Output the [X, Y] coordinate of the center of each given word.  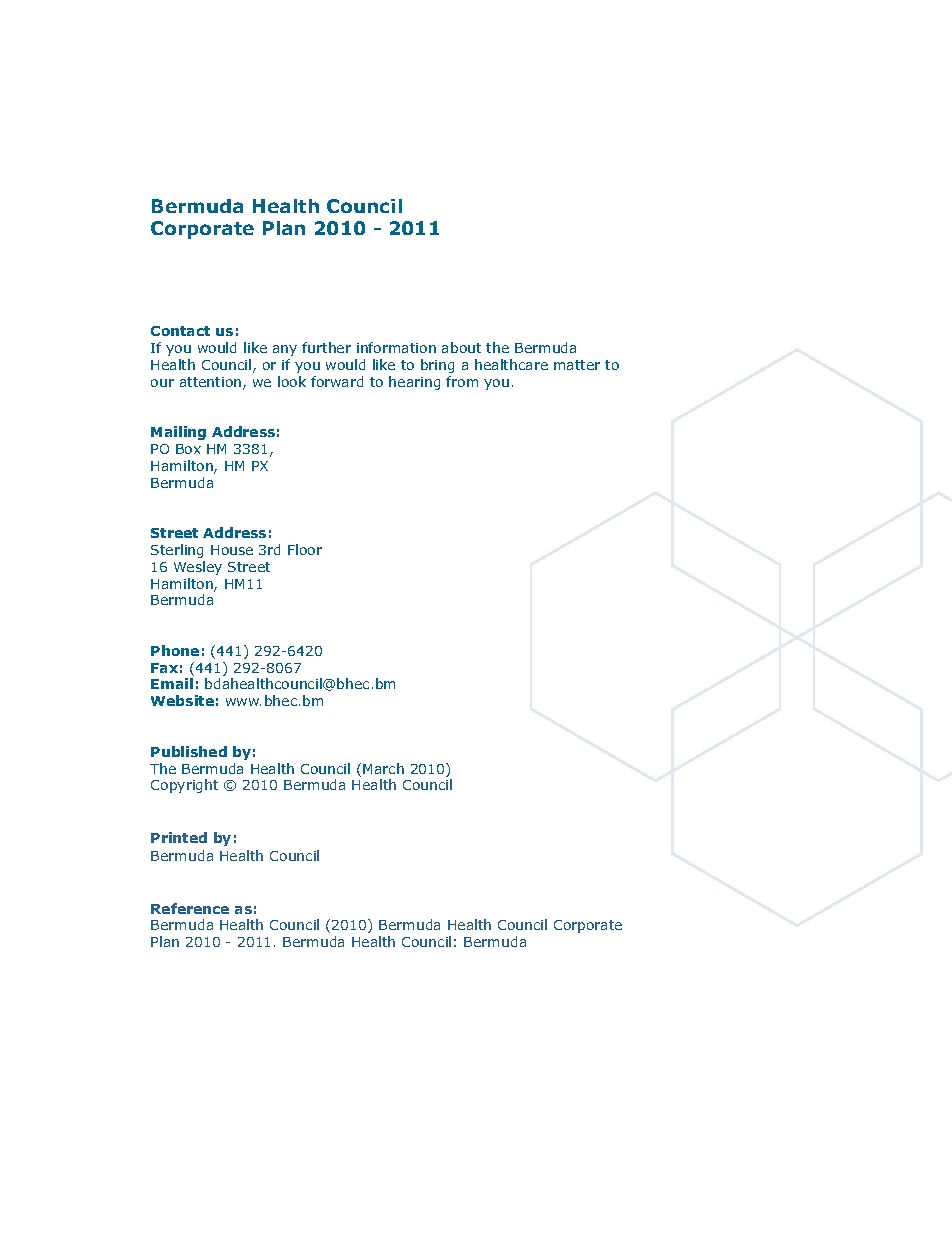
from [462, 381]
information [396, 347]
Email [172, 683]
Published [189, 751]
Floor [305, 549]
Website [182, 700]
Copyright [184, 786]
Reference [190, 908]
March [383, 768]
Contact [180, 331]
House [232, 550]
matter [577, 365]
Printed [179, 837]
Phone [175, 650]
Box [188, 449]
